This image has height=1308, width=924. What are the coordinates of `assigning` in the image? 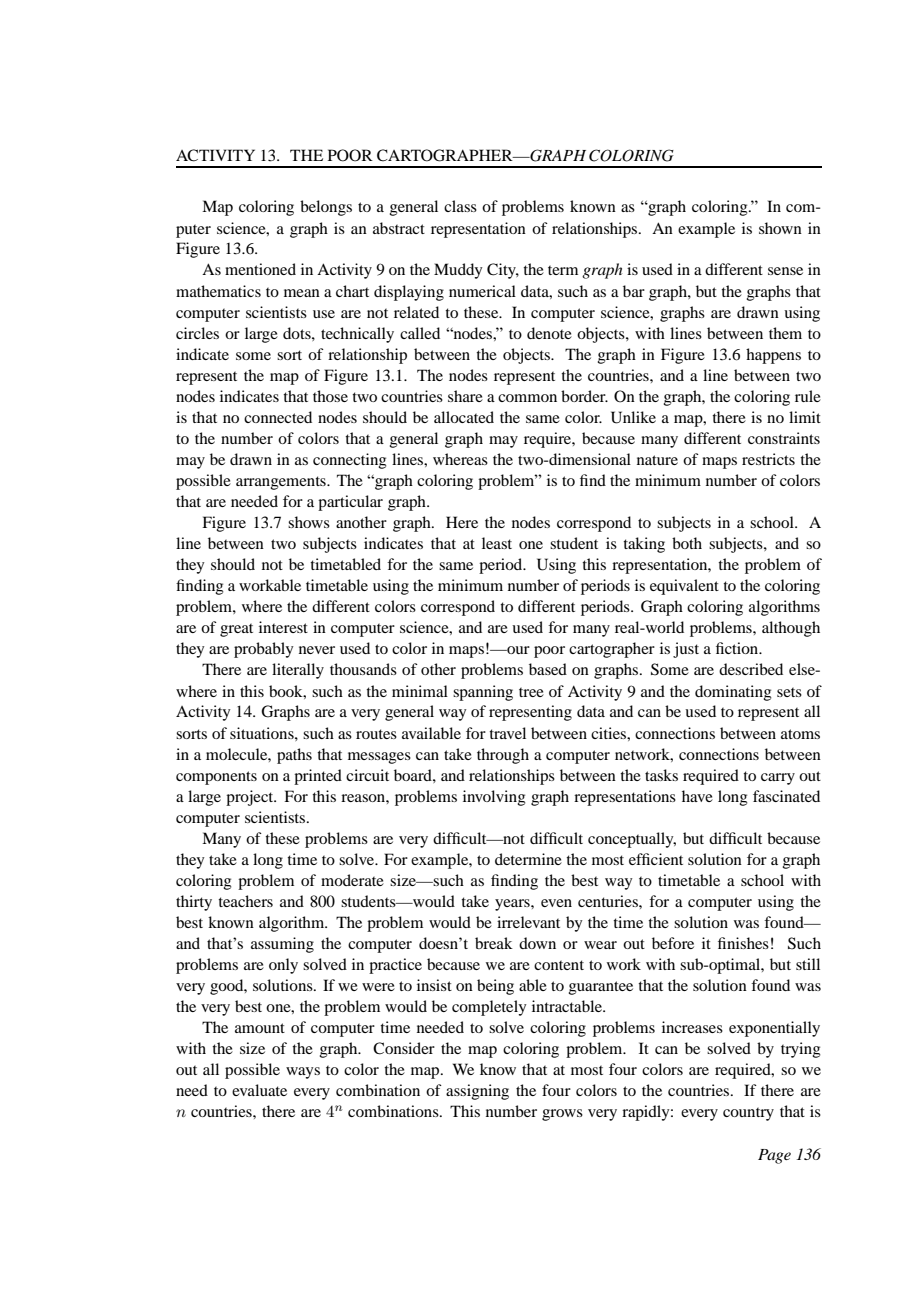 It's located at (477, 1092).
